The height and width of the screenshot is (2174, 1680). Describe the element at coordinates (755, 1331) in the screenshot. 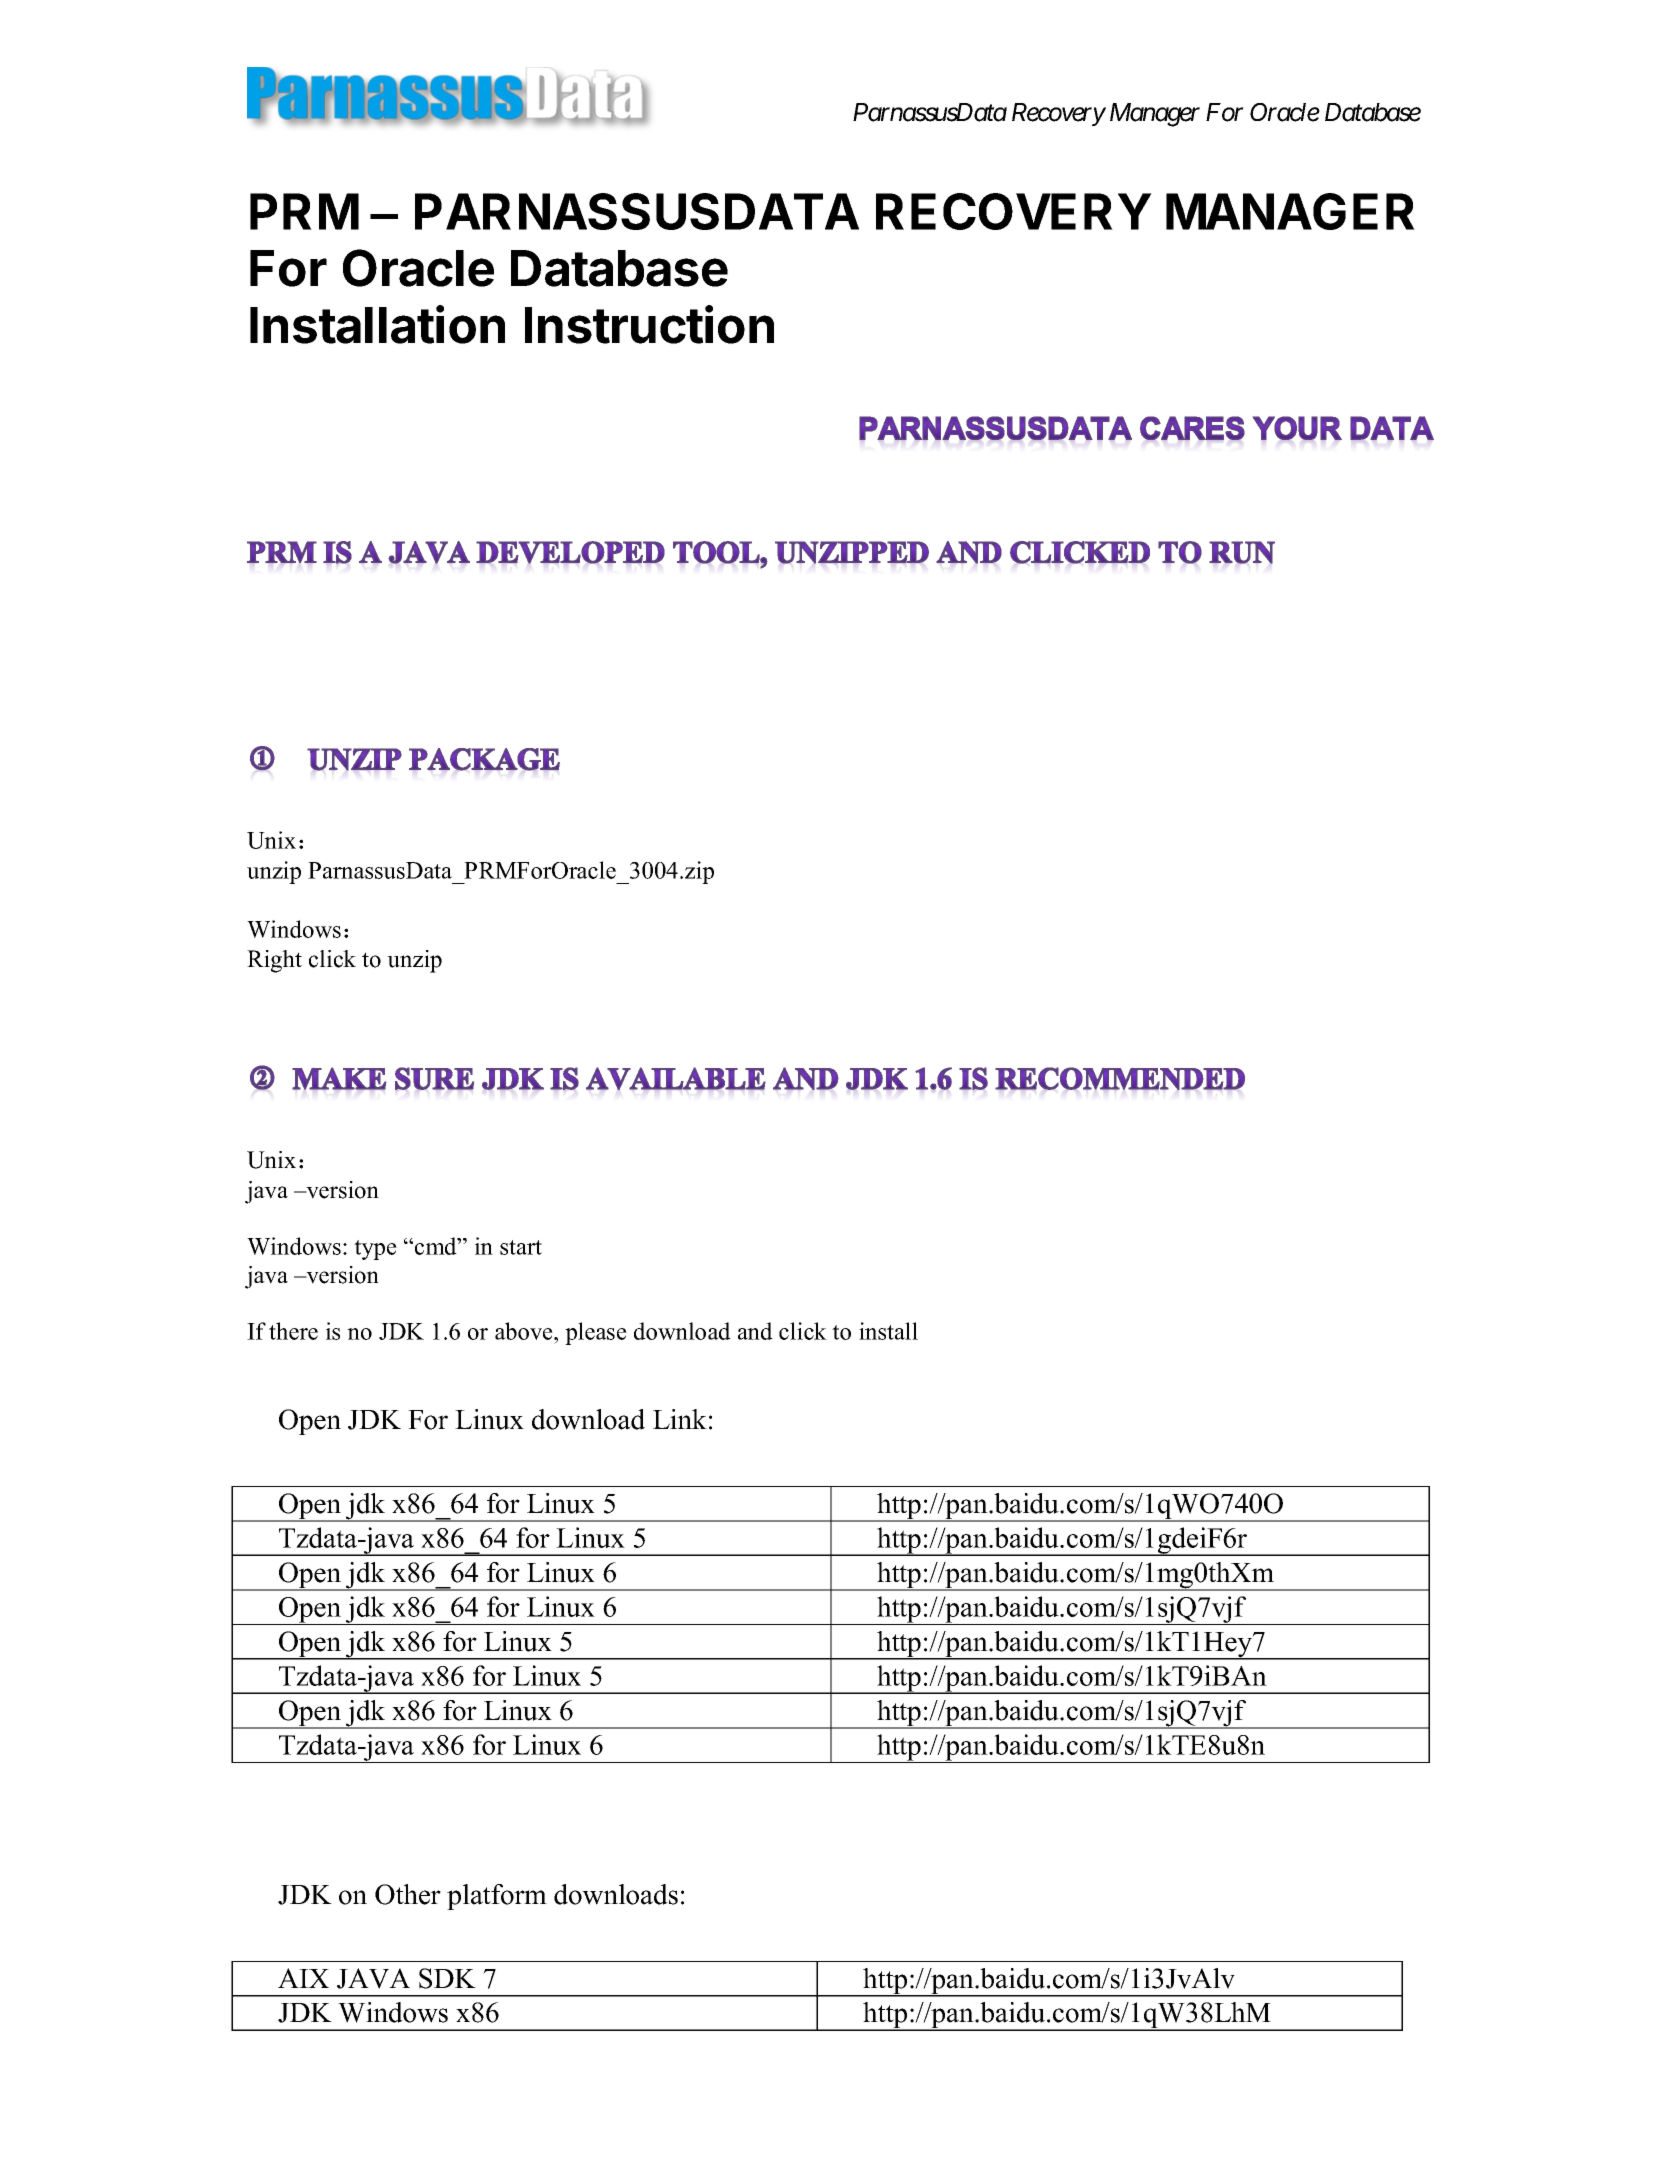

I see `and` at that location.
